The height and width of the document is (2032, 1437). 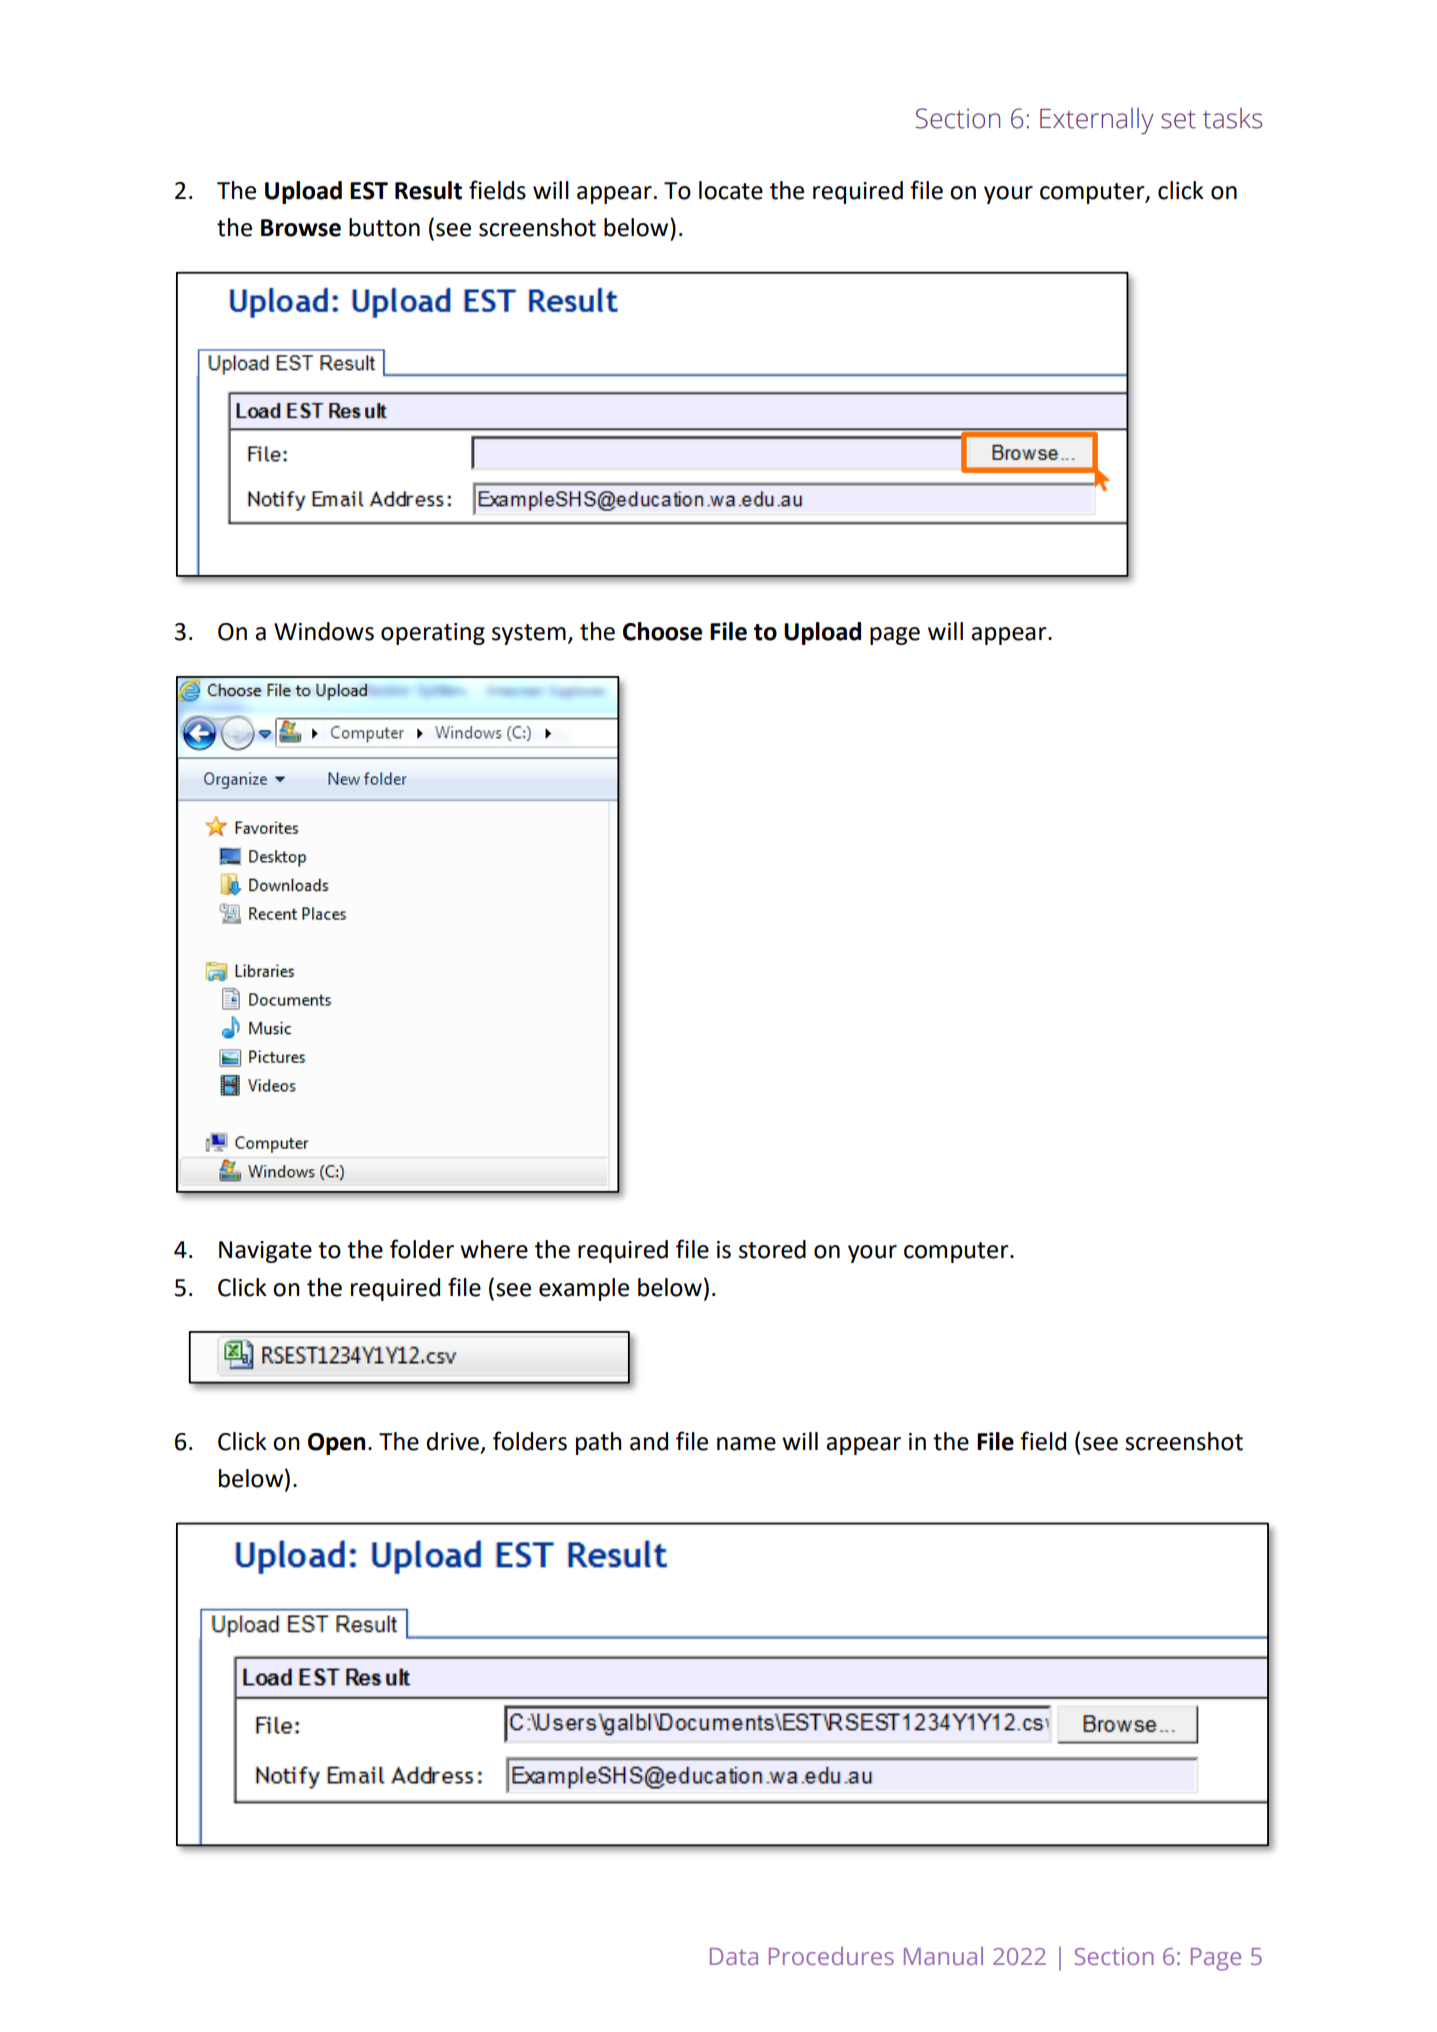 I want to click on path, so click(x=599, y=1443).
